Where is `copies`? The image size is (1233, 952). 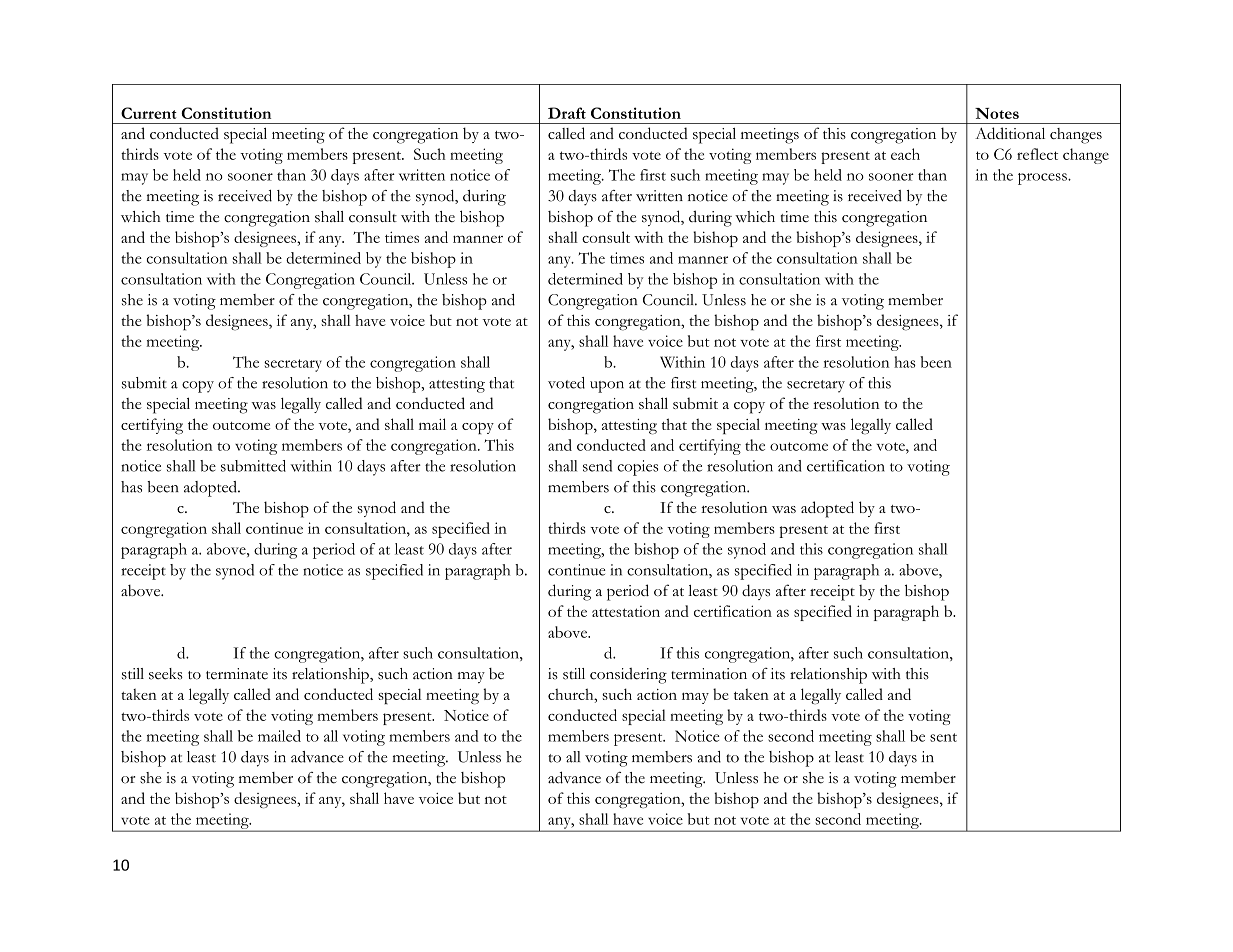
copies is located at coordinates (637, 468).
